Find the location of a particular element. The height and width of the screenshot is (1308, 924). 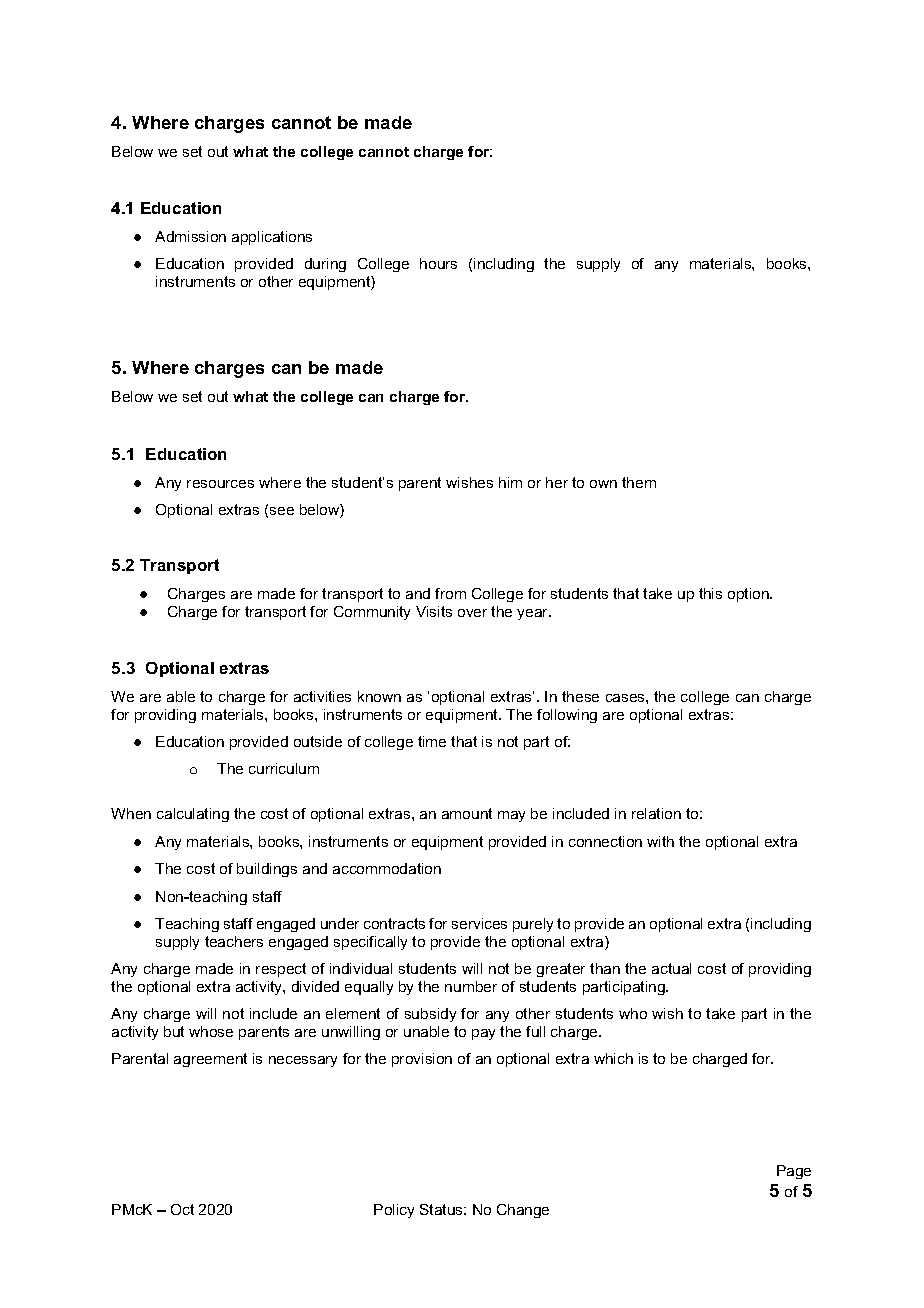

Page is located at coordinates (794, 1172).
